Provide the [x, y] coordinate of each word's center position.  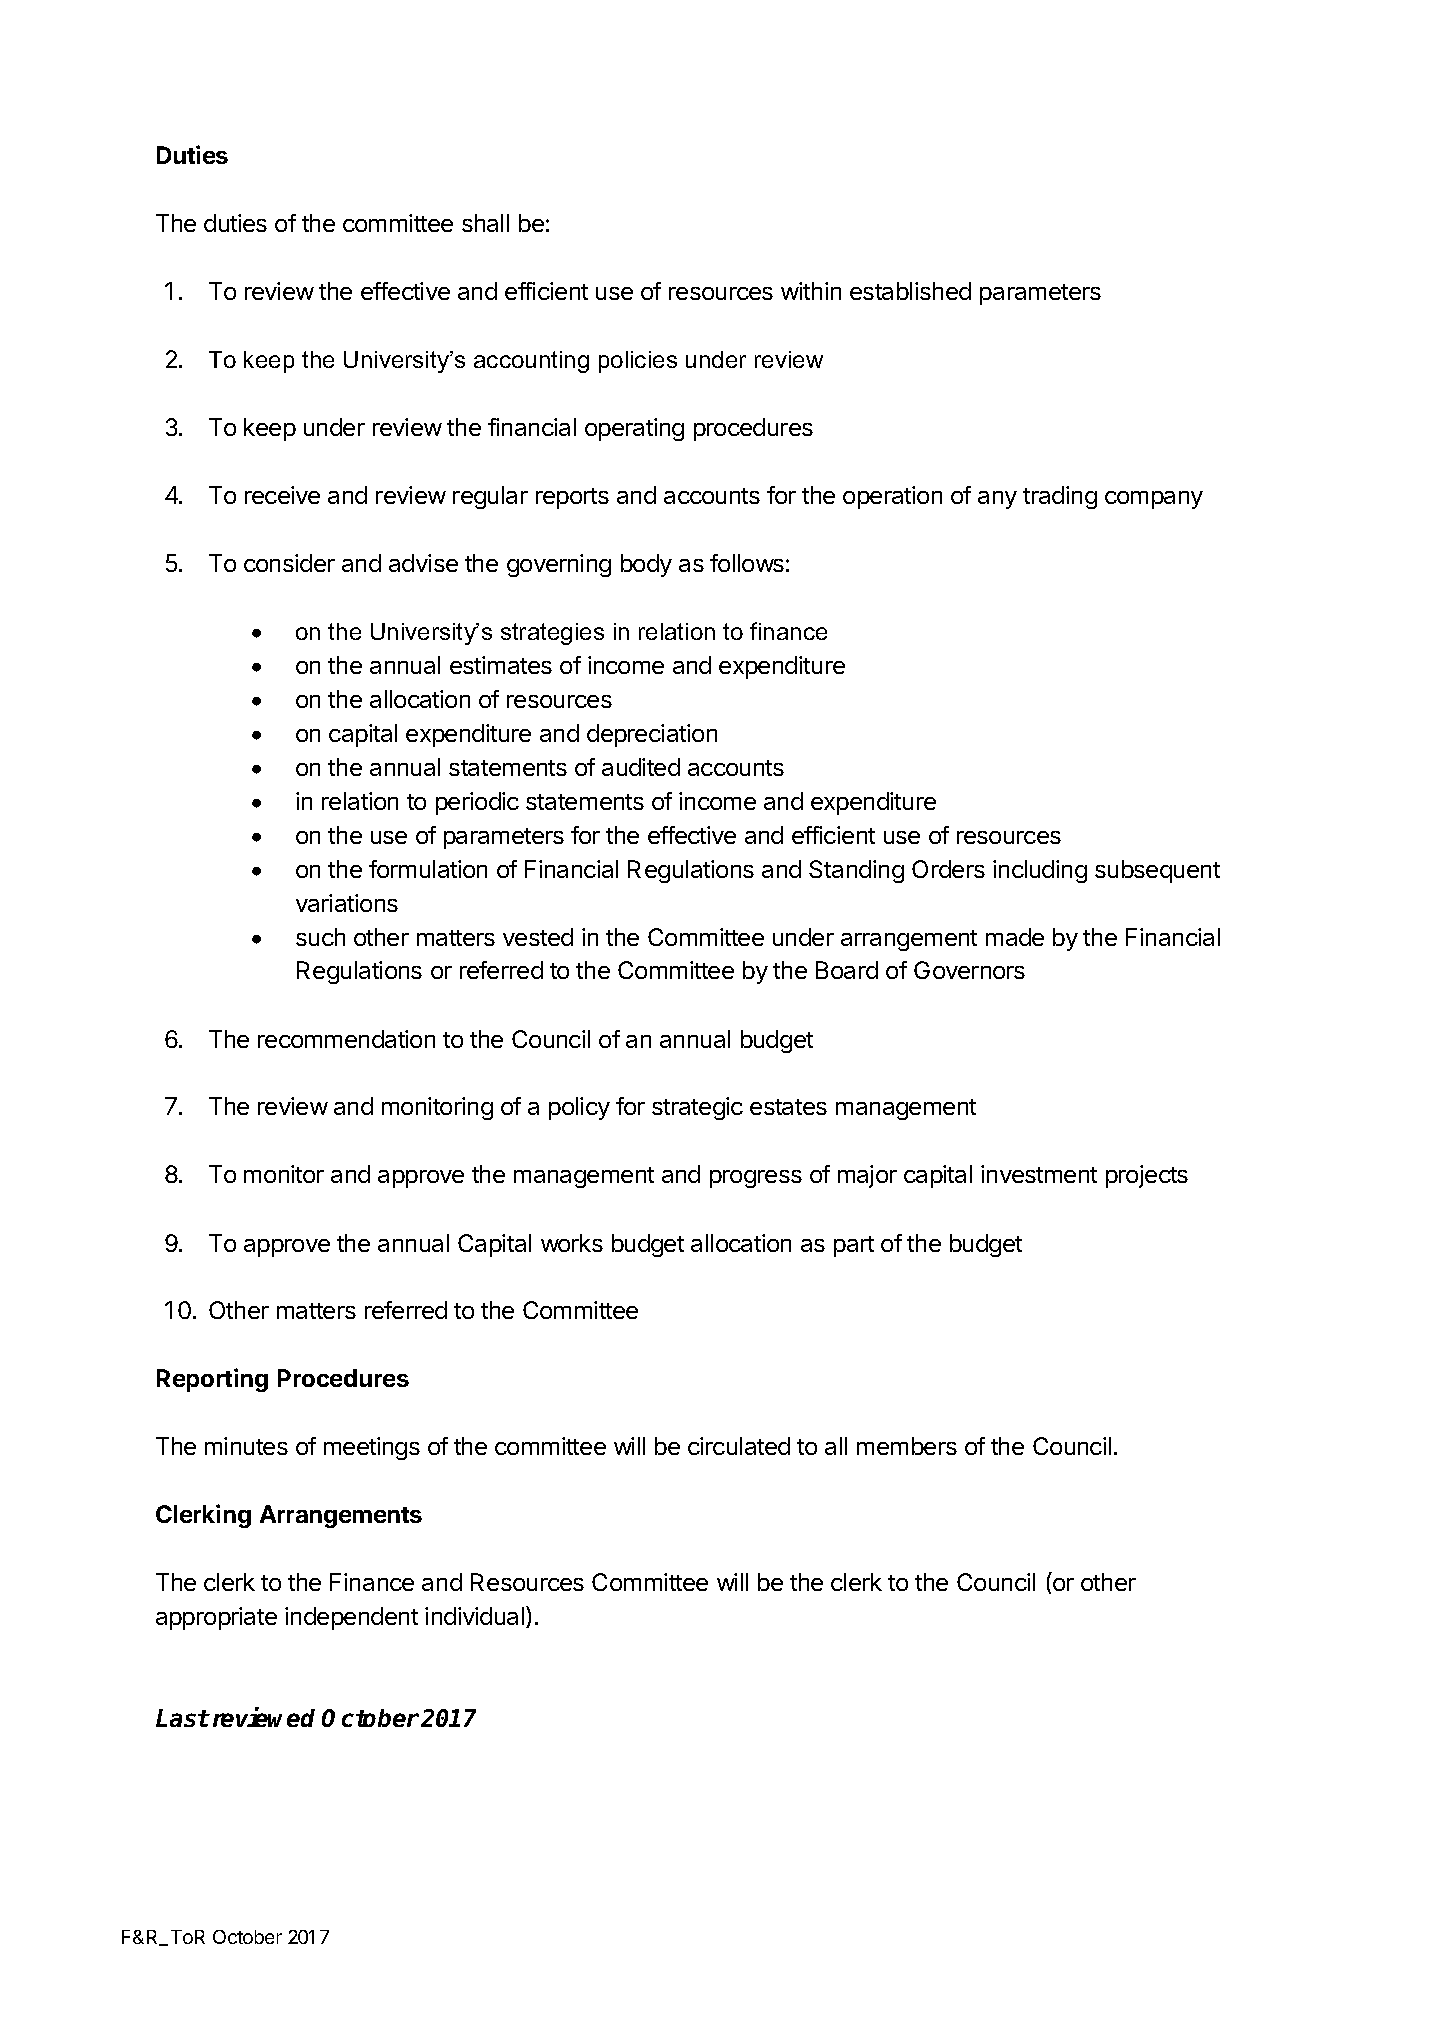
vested [538, 937]
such [320, 937]
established [910, 291]
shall [485, 223]
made [1015, 937]
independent [351, 1618]
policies [638, 362]
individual [476, 1617]
